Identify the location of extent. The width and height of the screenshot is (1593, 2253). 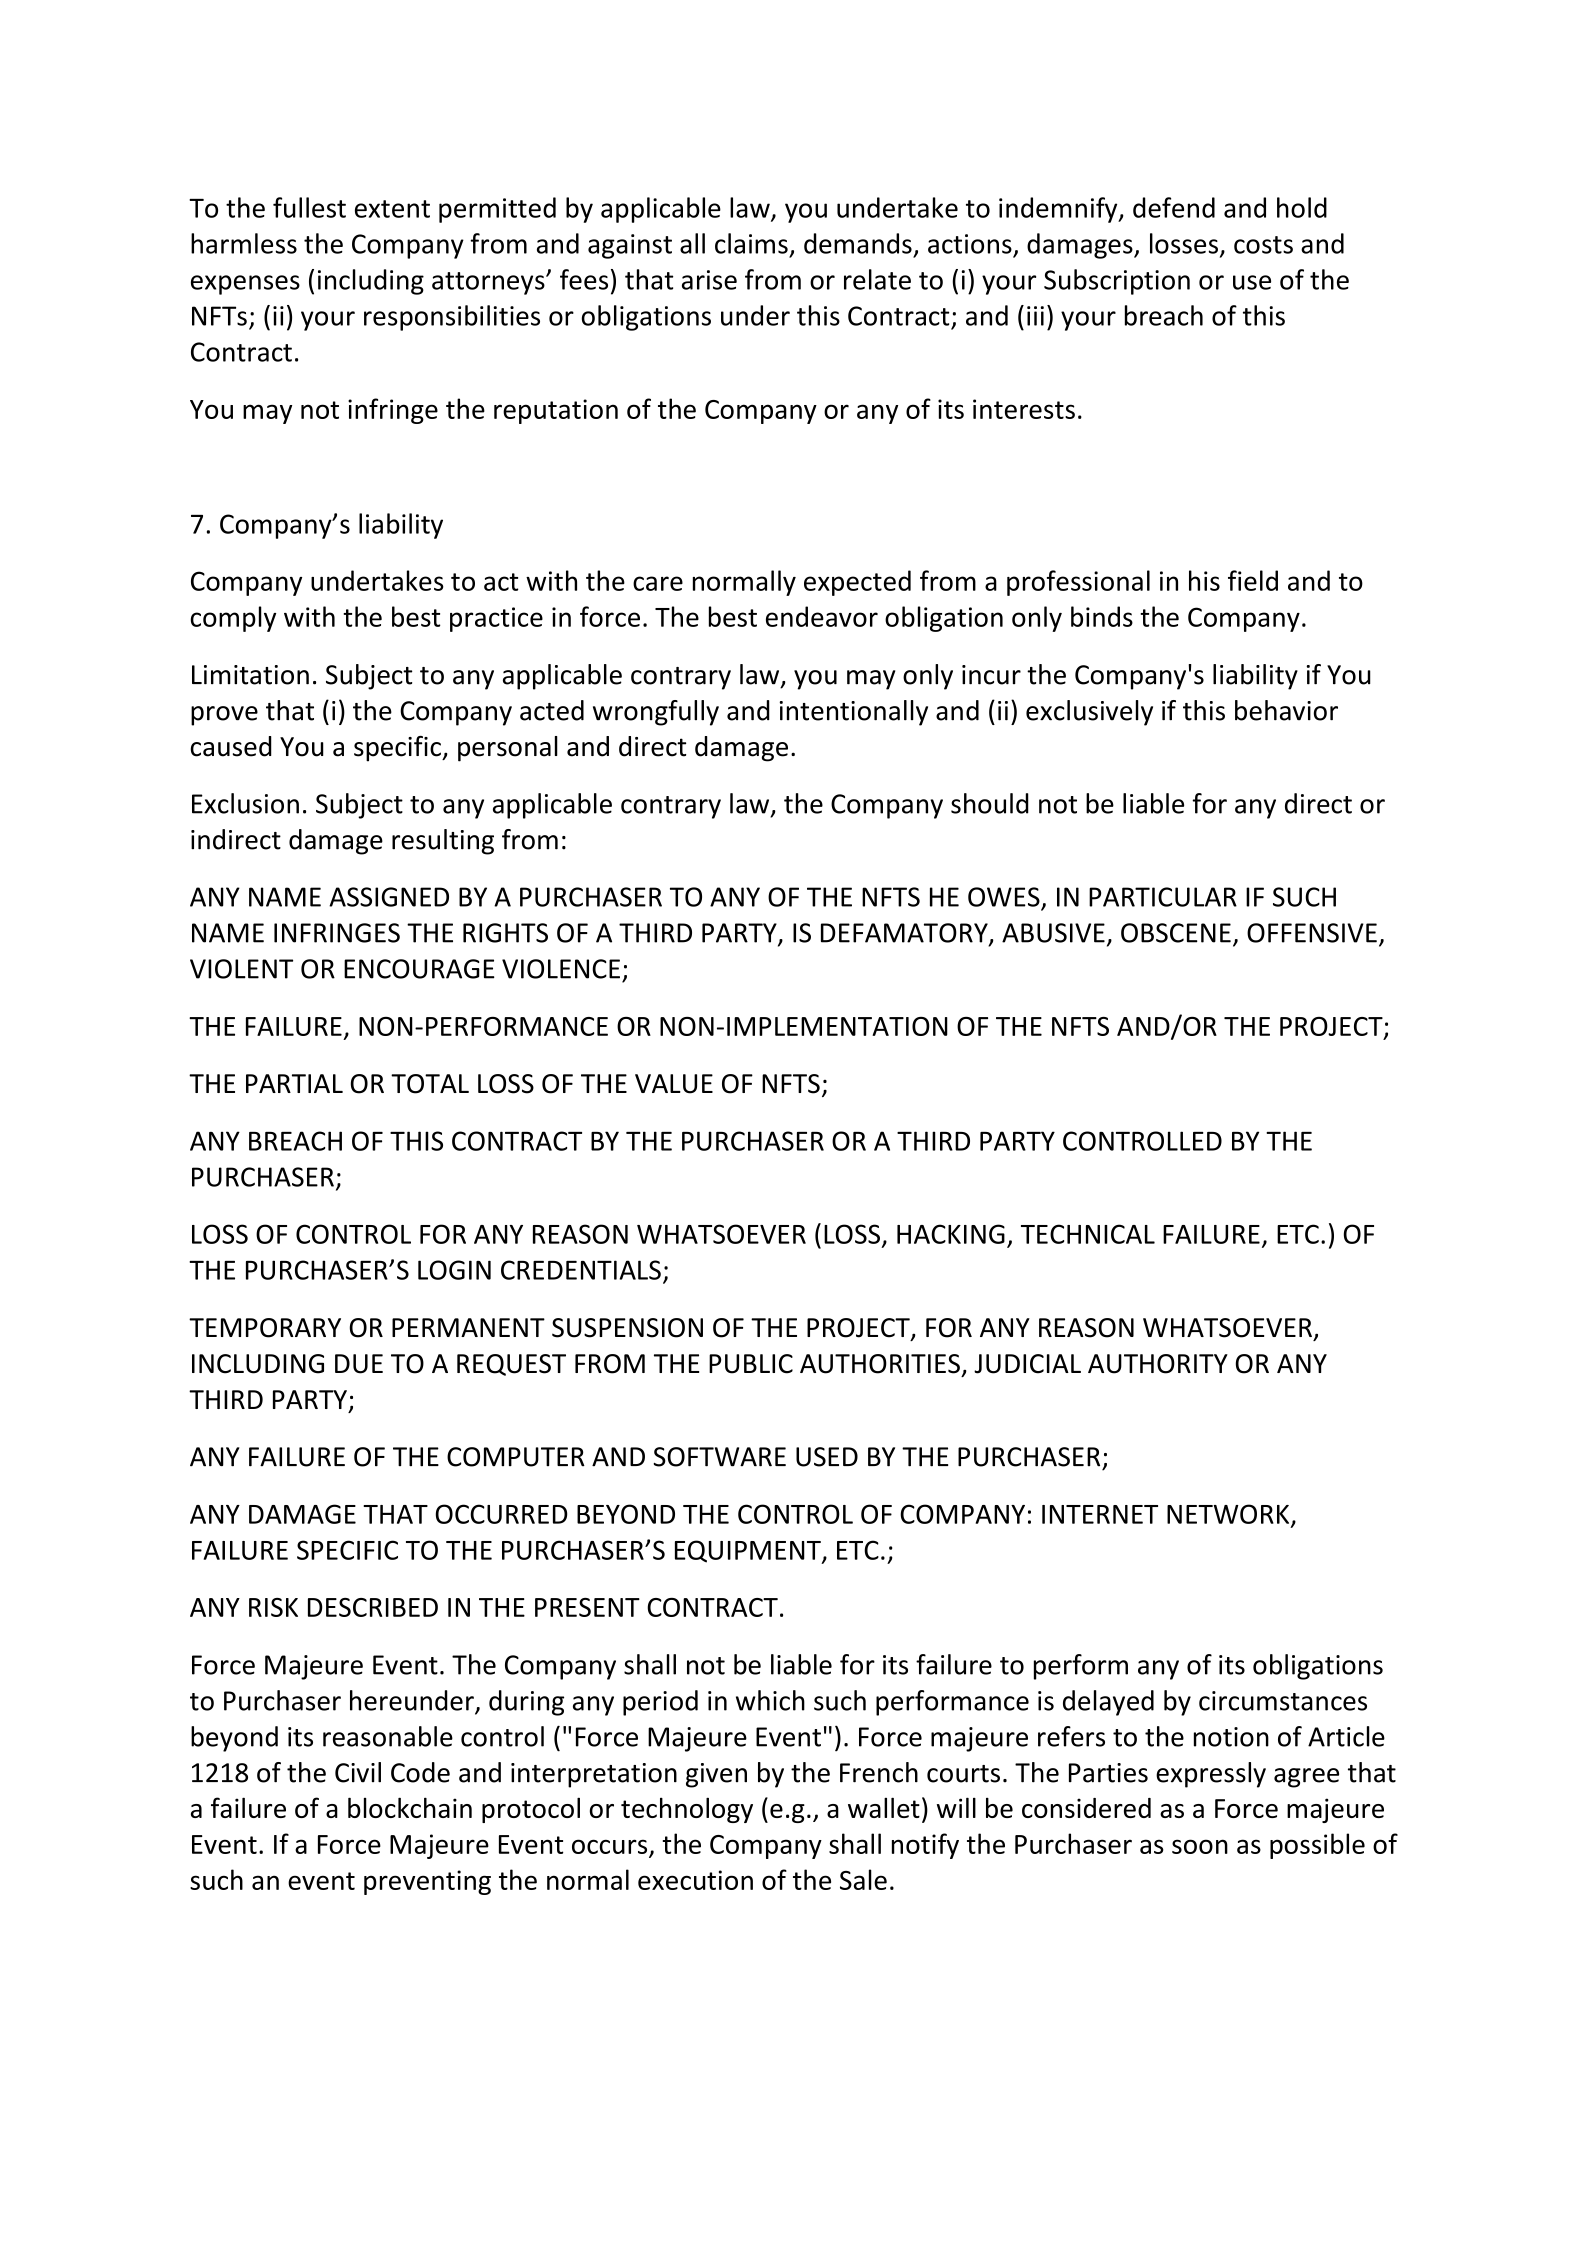
(392, 209).
